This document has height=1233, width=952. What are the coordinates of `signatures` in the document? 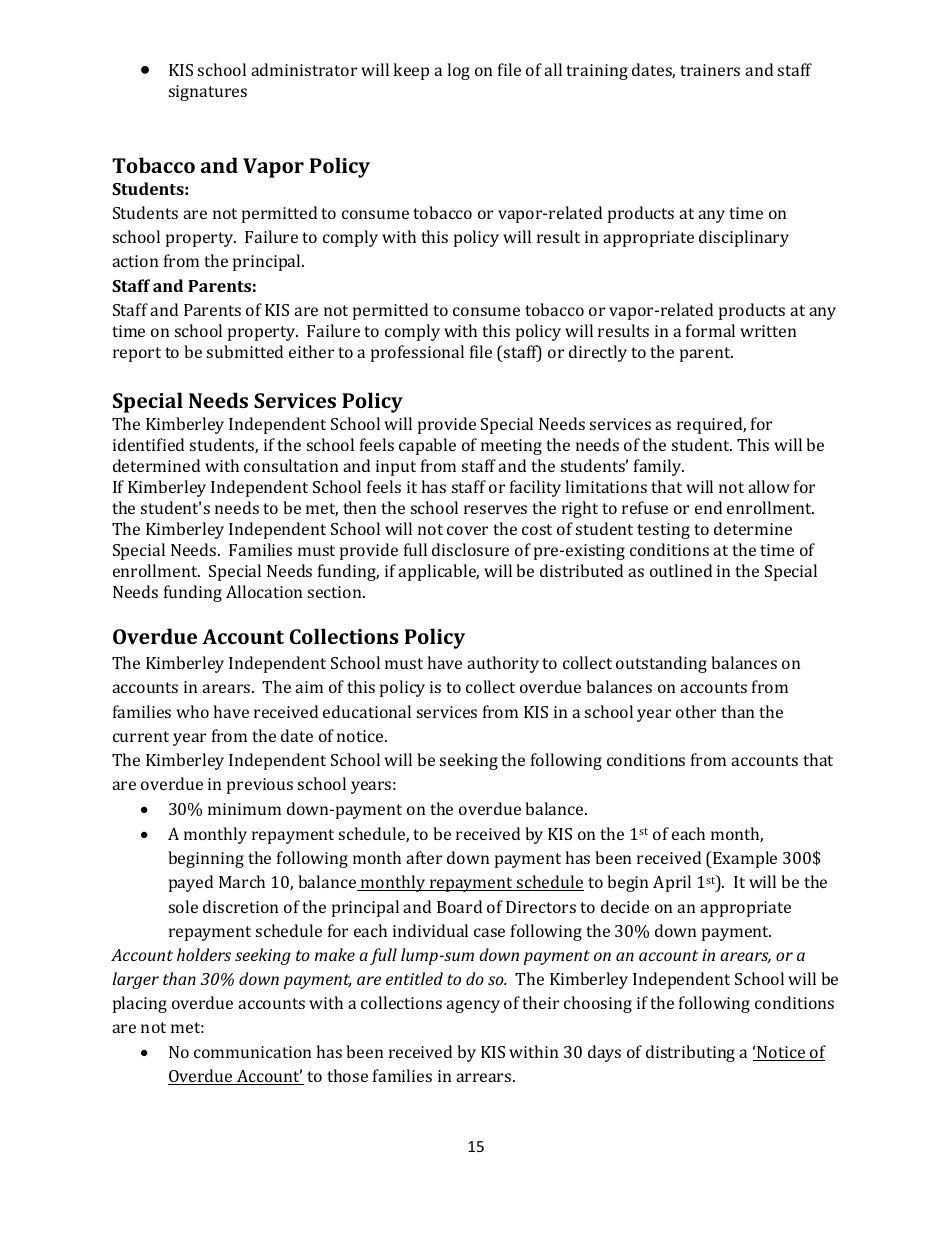 It's located at (208, 93).
